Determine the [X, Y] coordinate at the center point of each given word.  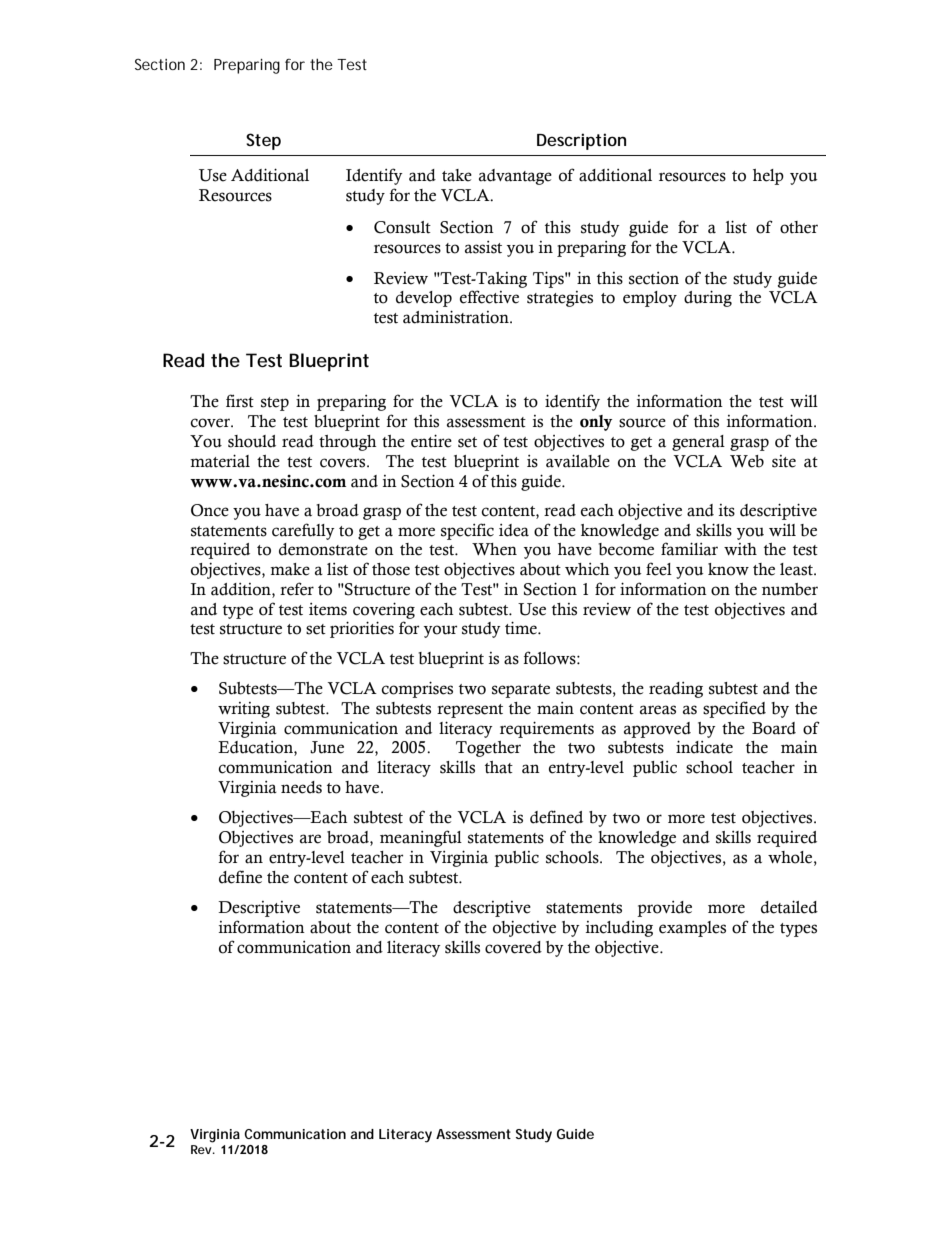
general [698, 443]
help [768, 177]
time [522, 628]
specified [734, 709]
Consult [402, 227]
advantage [515, 177]
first [240, 401]
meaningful [421, 838]
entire [431, 441]
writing [244, 710]
